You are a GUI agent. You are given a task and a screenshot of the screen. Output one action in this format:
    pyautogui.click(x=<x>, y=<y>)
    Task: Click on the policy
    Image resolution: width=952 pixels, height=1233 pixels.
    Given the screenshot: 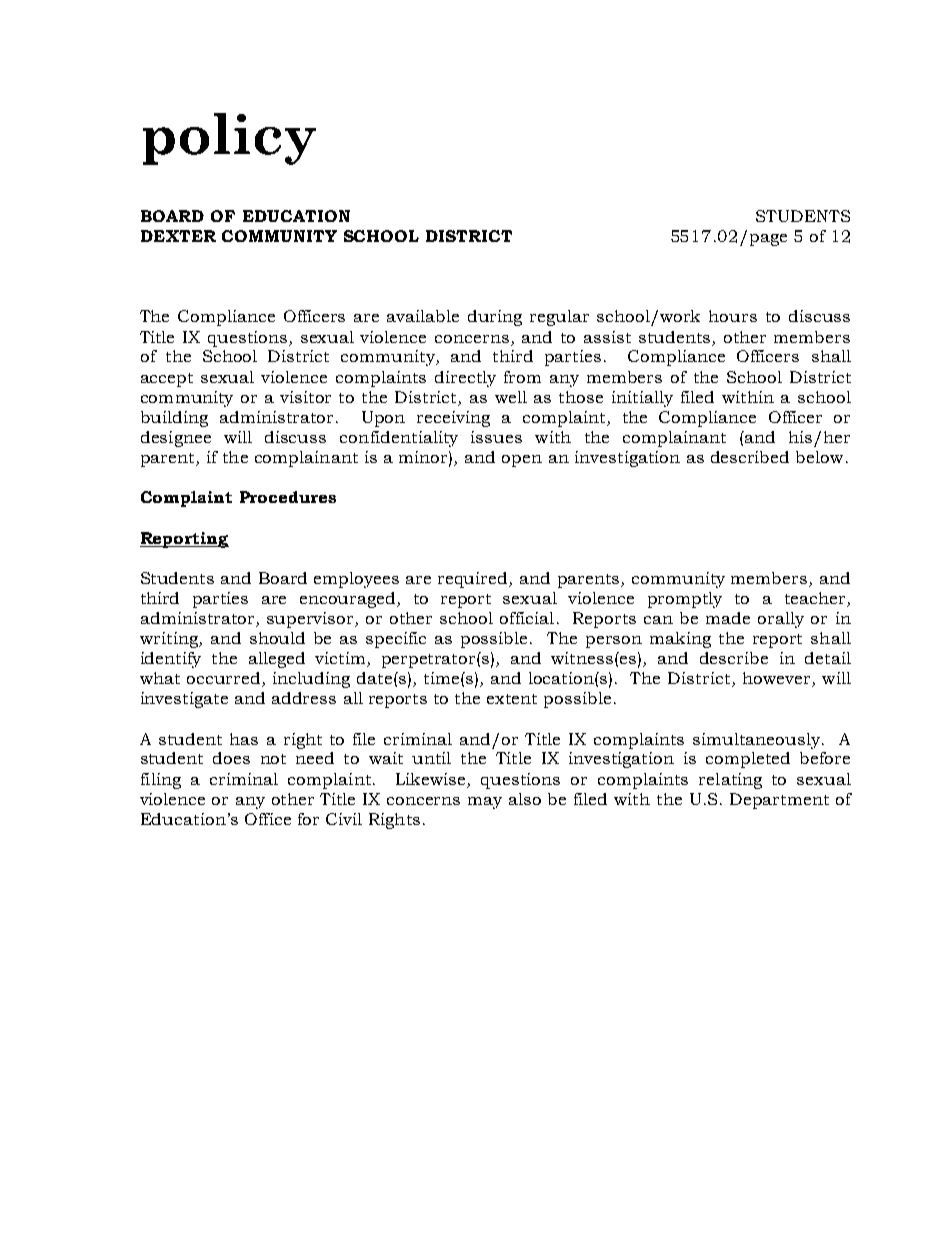 What is the action you would take?
    pyautogui.click(x=229, y=139)
